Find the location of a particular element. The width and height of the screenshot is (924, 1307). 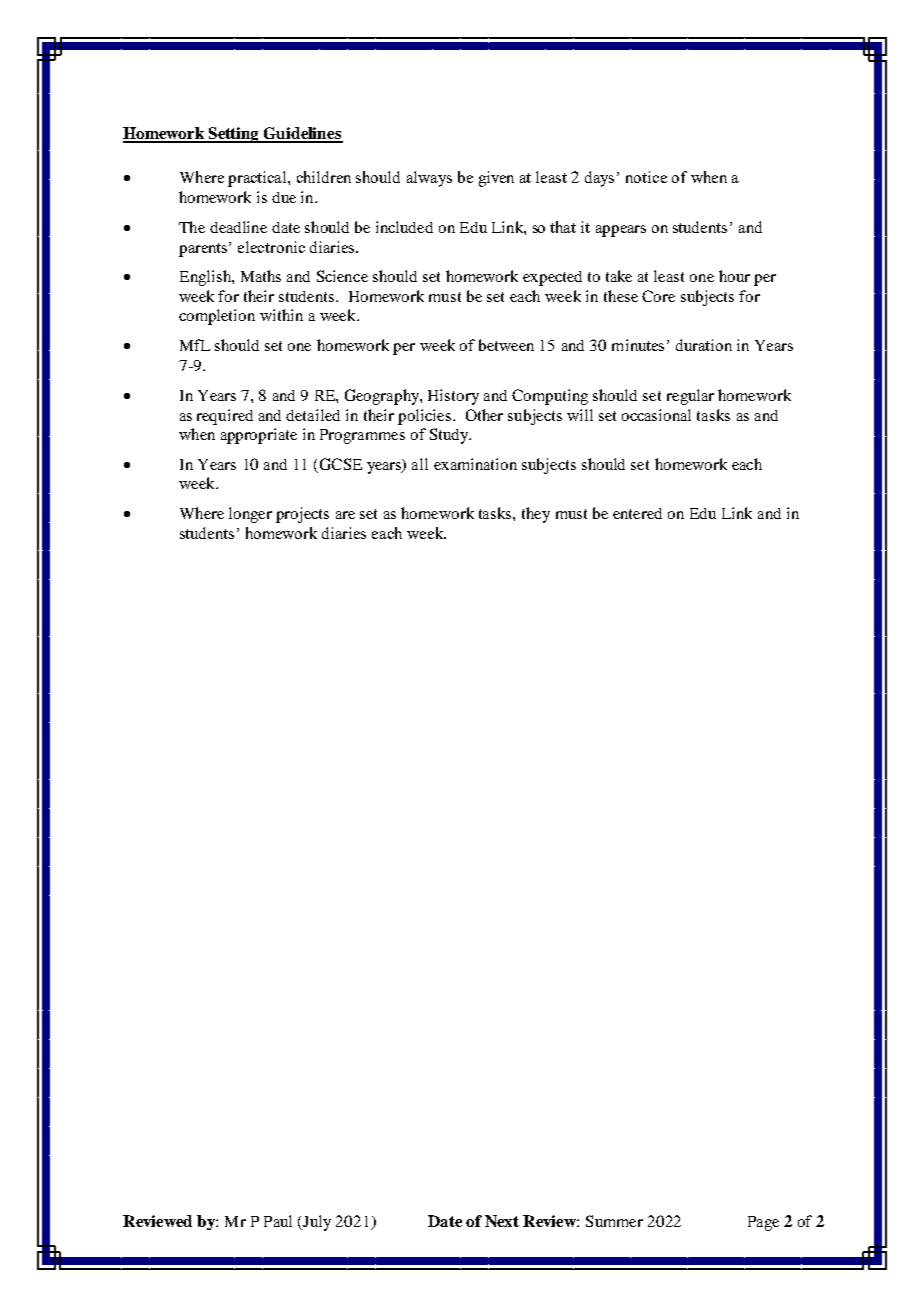

given is located at coordinates (496, 179).
